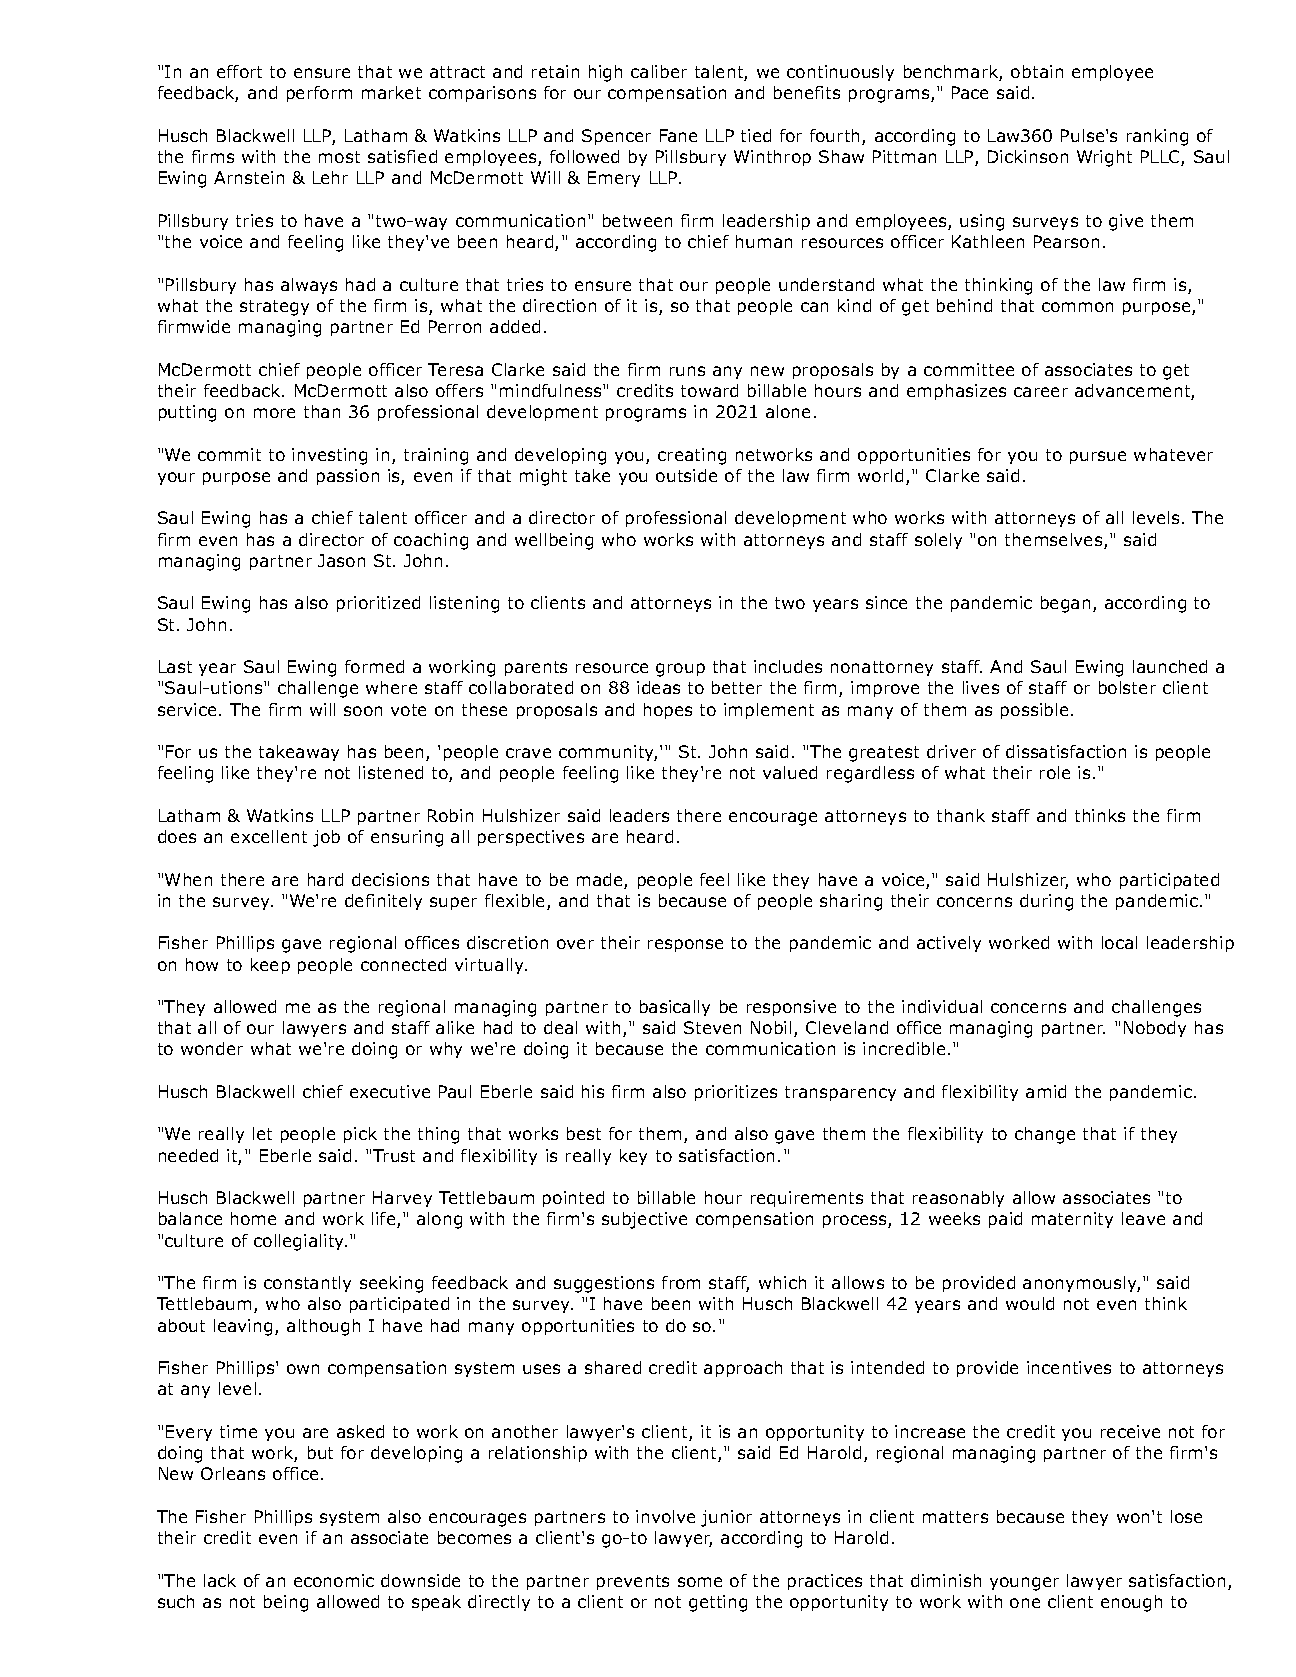  I want to click on made, so click(601, 881).
